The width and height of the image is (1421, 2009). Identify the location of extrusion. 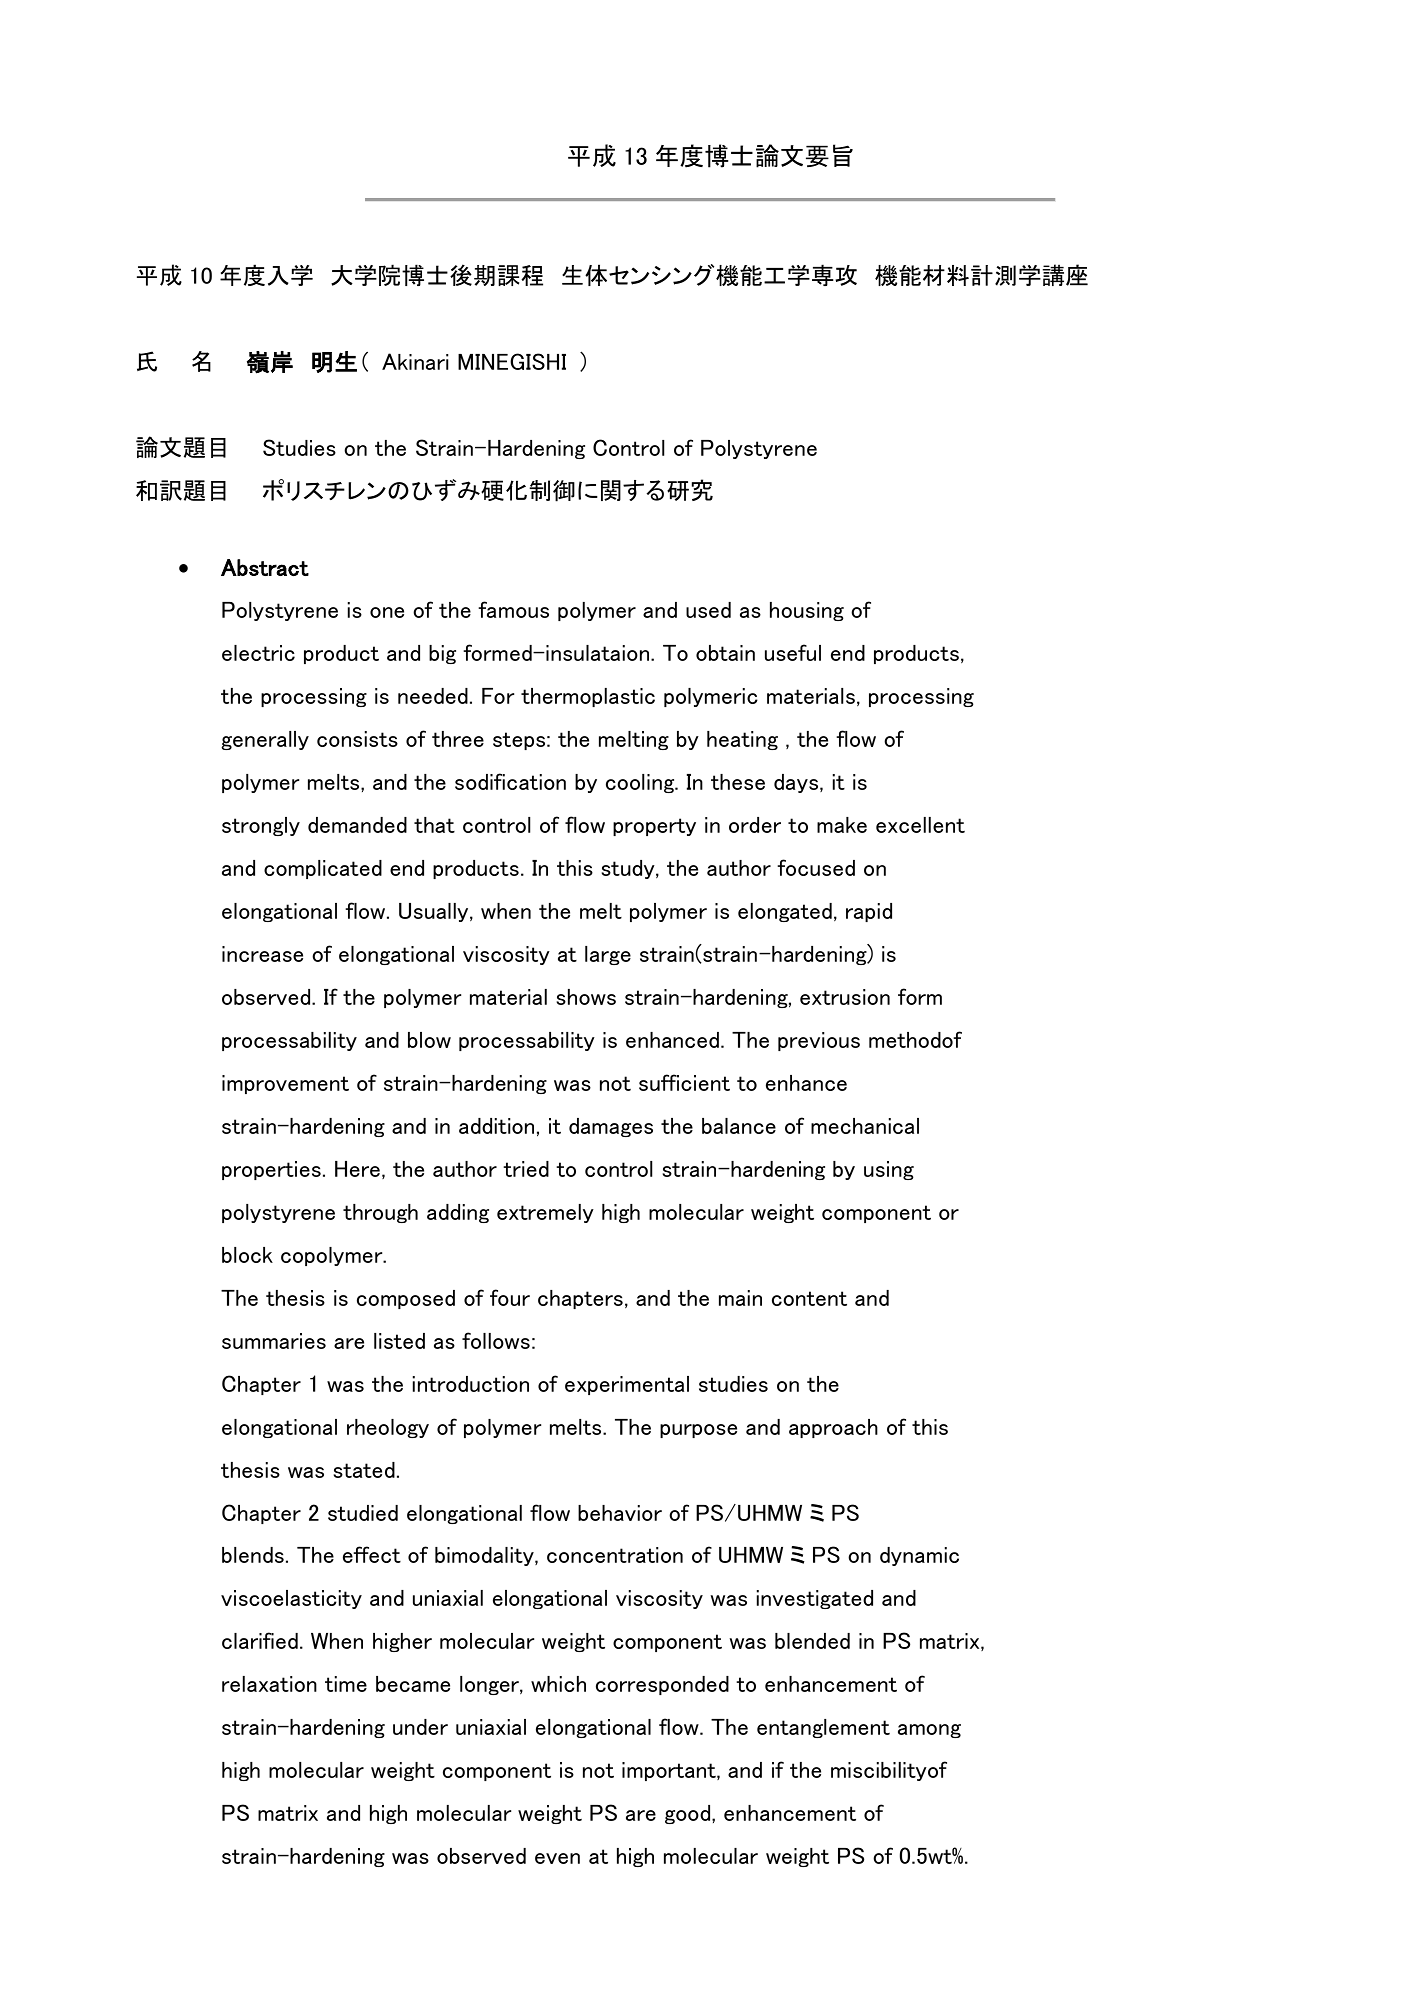
(845, 997).
